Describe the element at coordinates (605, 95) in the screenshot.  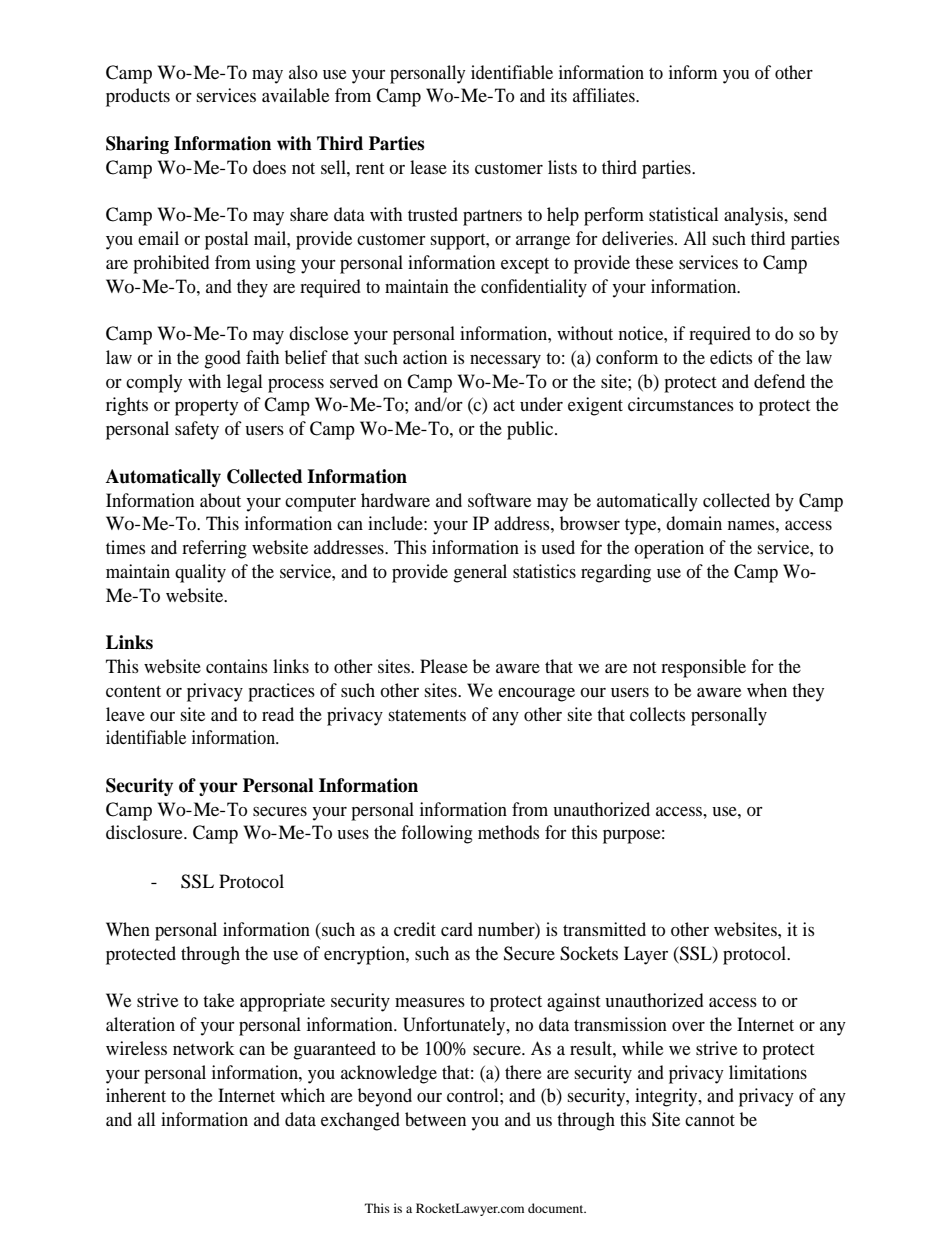
I see `affiliates` at that location.
